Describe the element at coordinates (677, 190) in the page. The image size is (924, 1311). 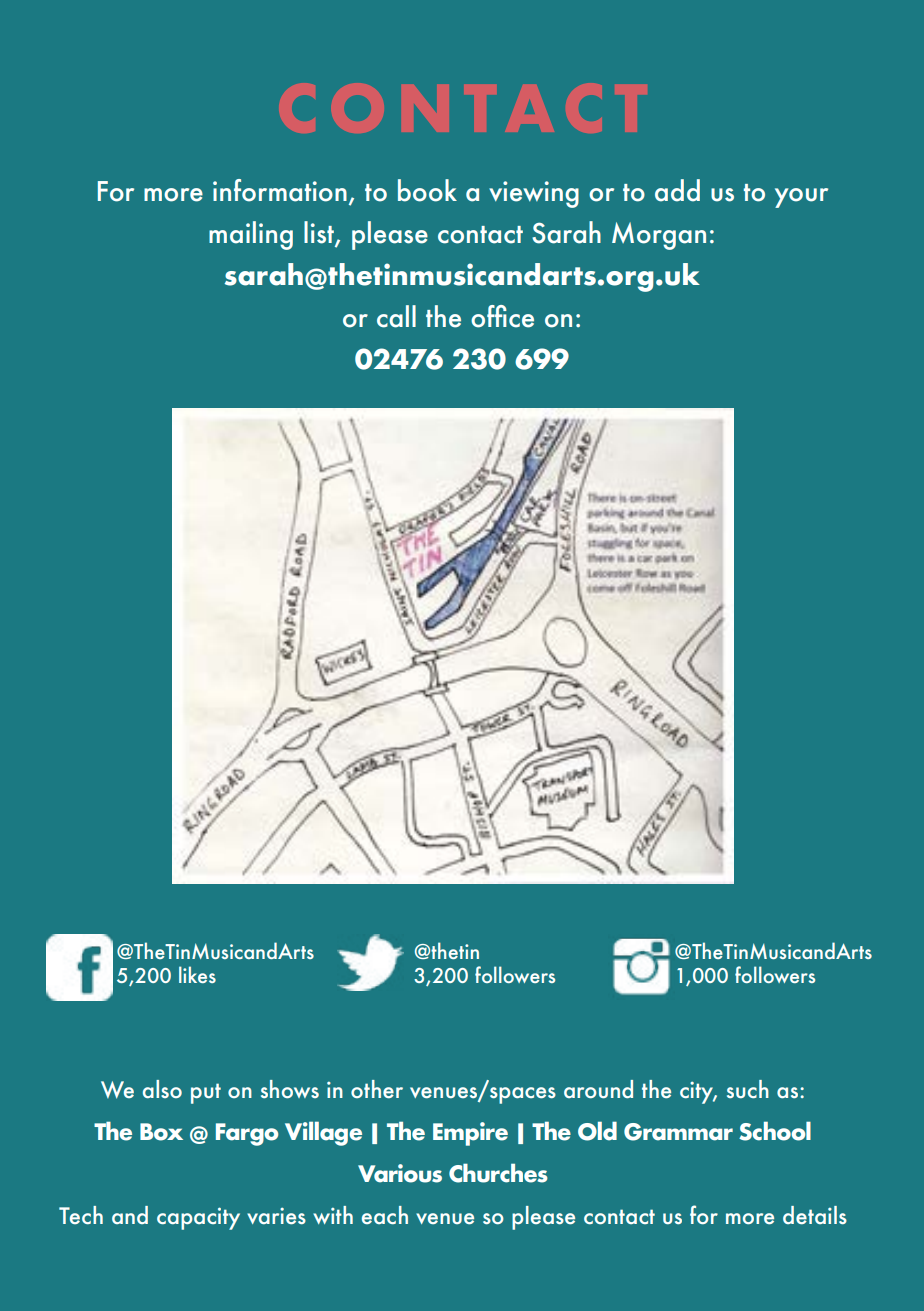
I see `add` at that location.
